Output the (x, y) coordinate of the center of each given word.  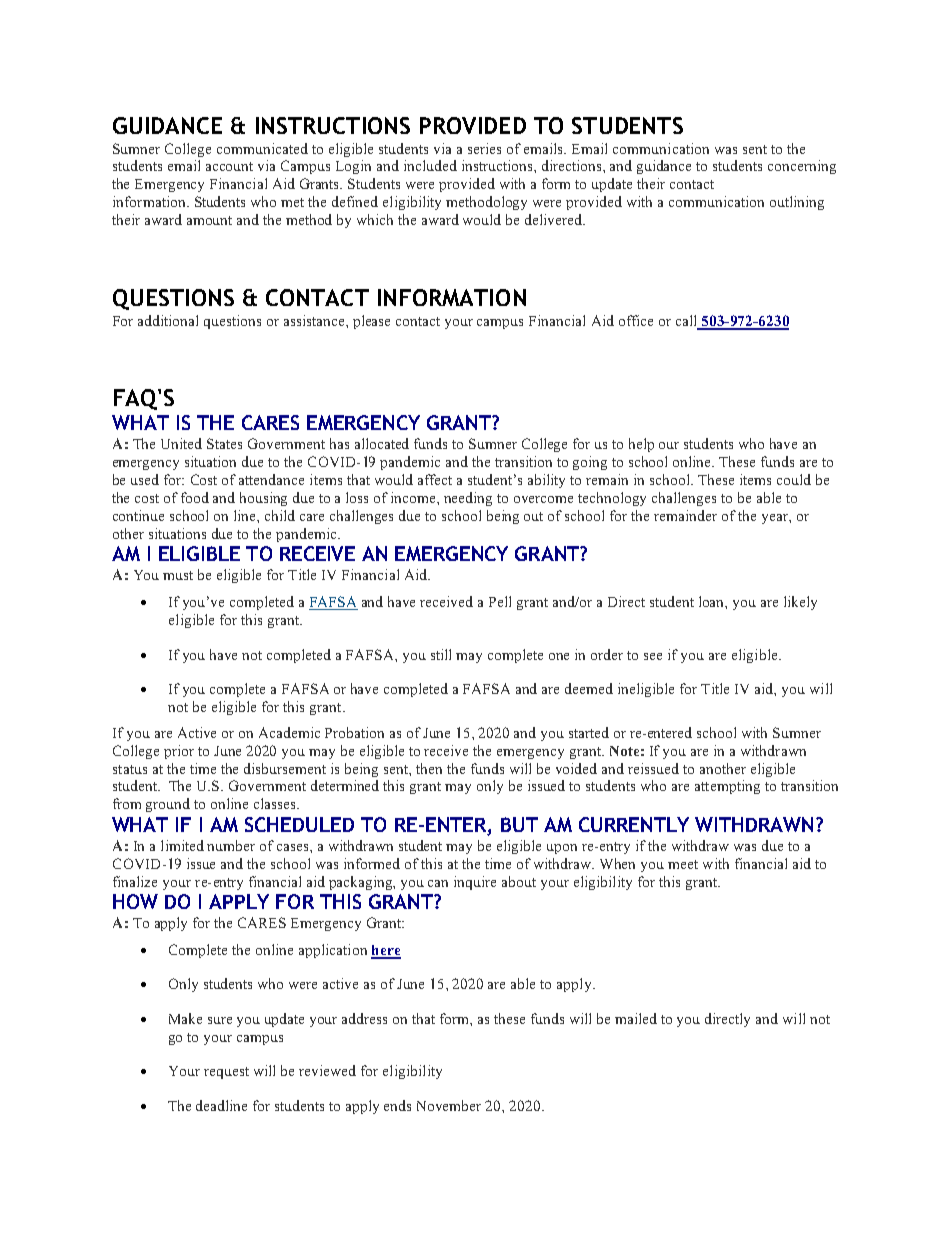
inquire (475, 883)
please (371, 322)
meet (683, 864)
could (794, 479)
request (226, 1073)
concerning (802, 167)
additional (168, 320)
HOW (135, 901)
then (429, 768)
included (430, 165)
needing (468, 499)
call (686, 320)
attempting (727, 787)
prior (179, 752)
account (229, 166)
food (195, 497)
